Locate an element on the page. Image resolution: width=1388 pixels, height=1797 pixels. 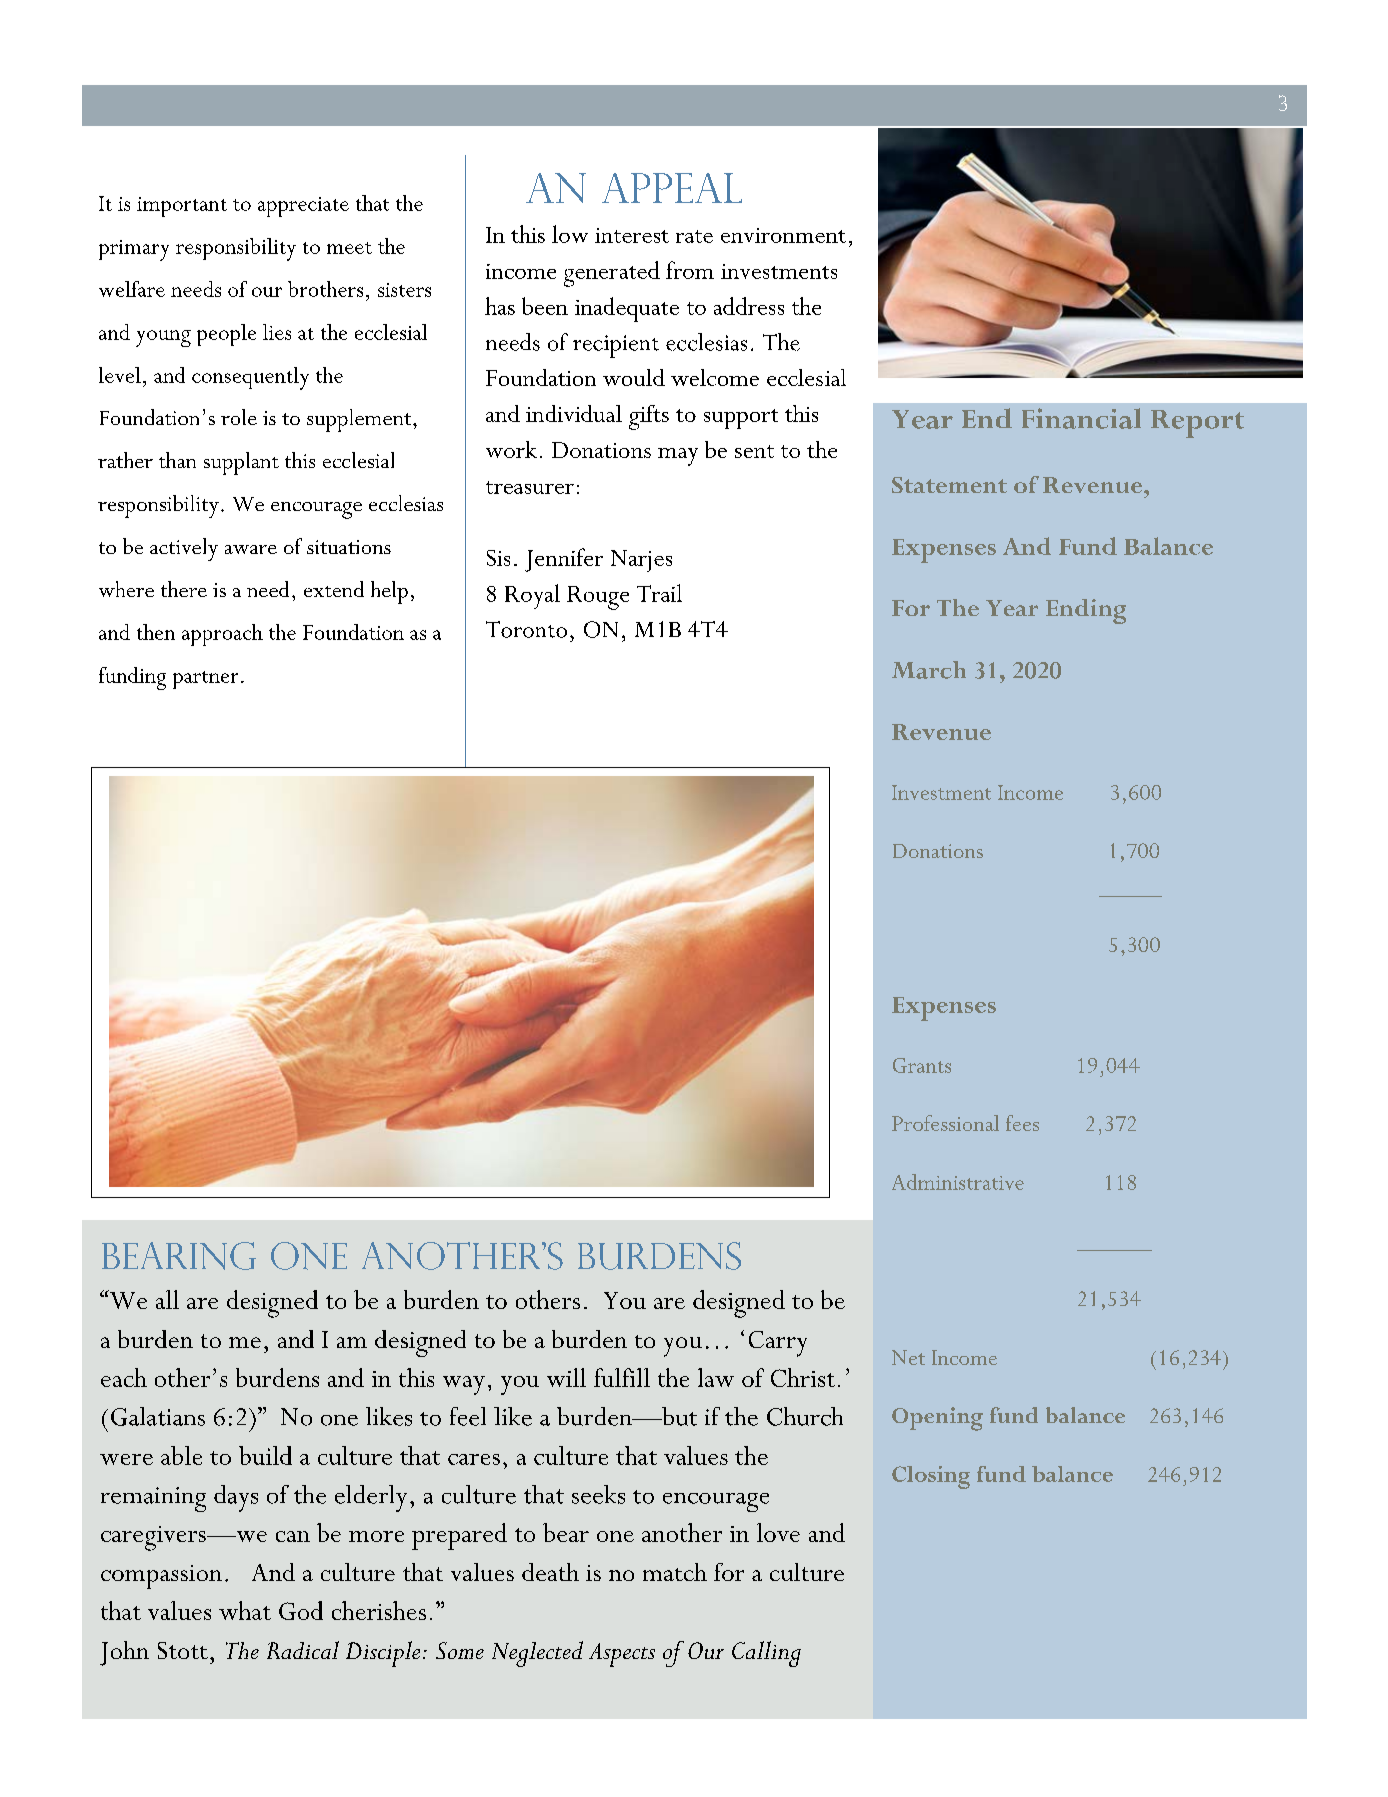
Financial is located at coordinates (1081, 418).
